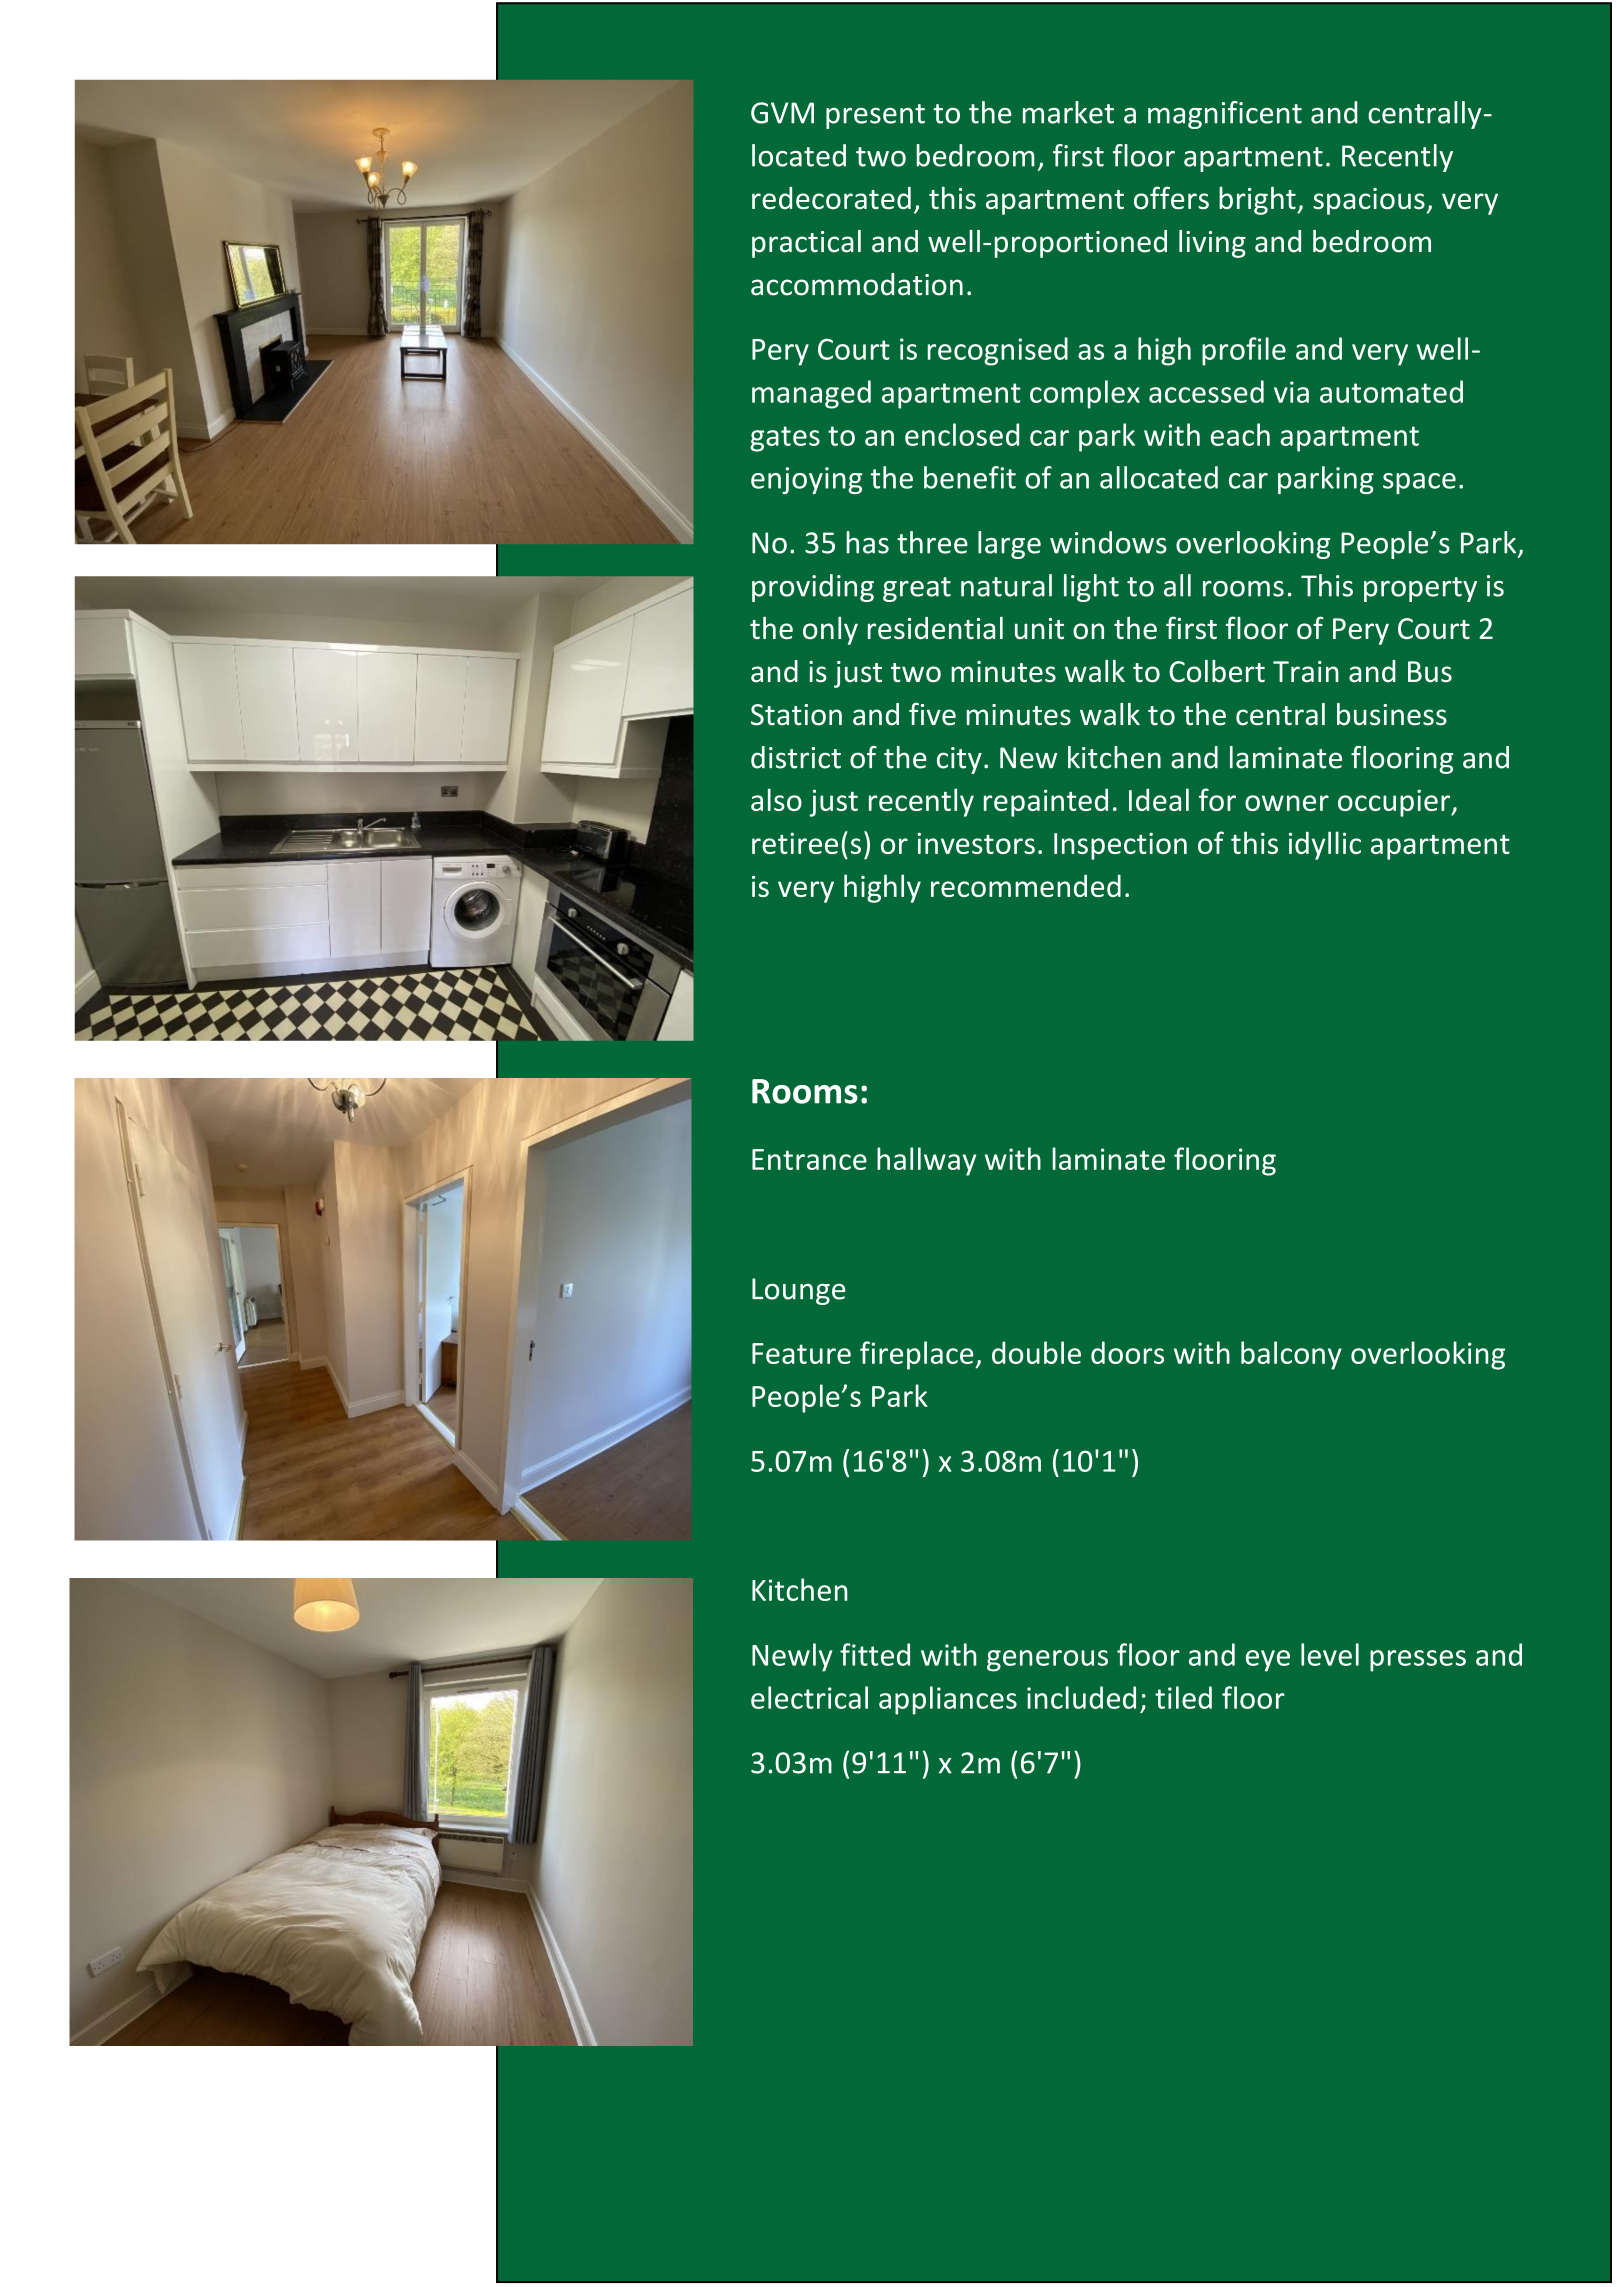 Image resolution: width=1617 pixels, height=2287 pixels. I want to click on redecorated, so click(831, 198).
